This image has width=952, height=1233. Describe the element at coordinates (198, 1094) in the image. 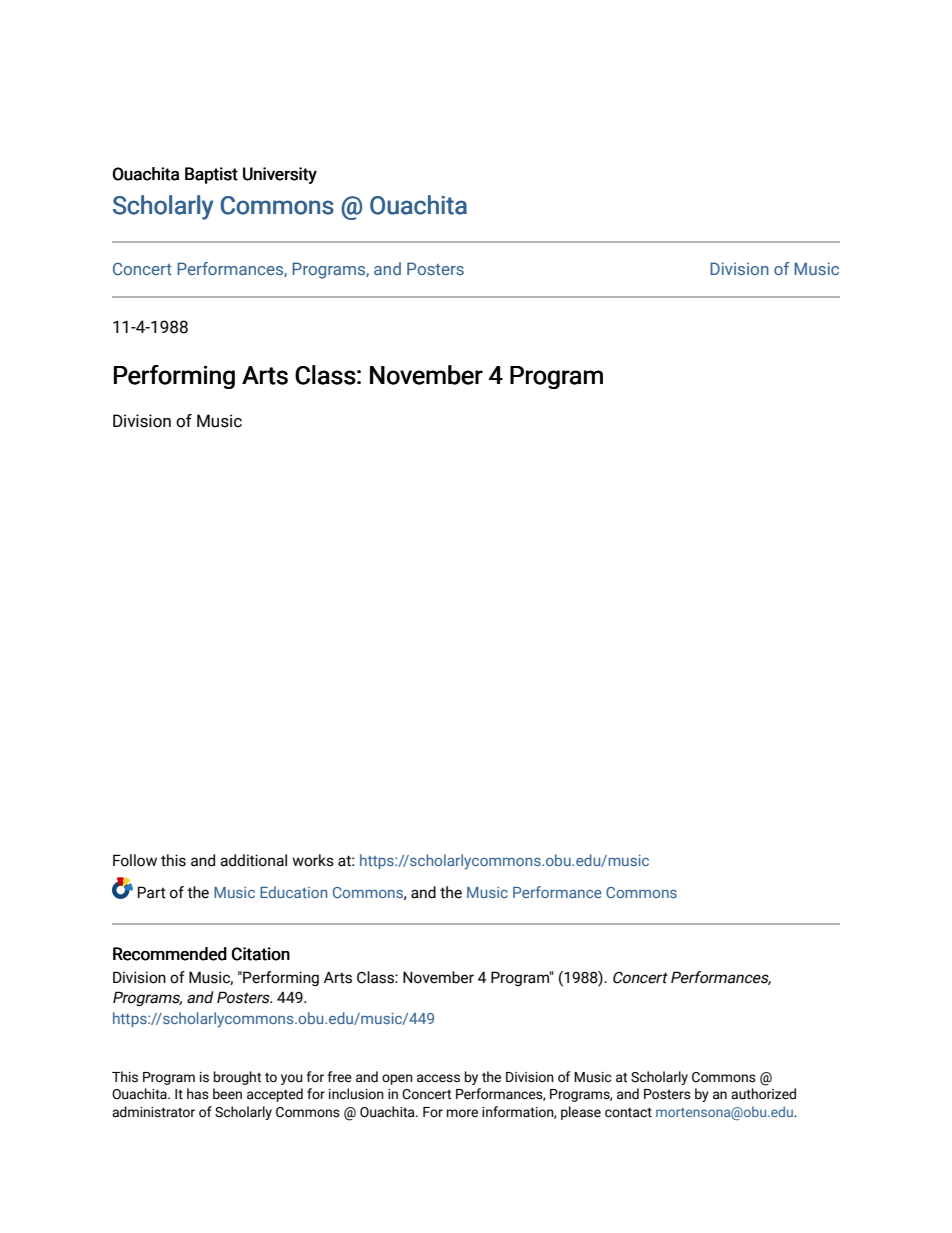

I see `has` at that location.
